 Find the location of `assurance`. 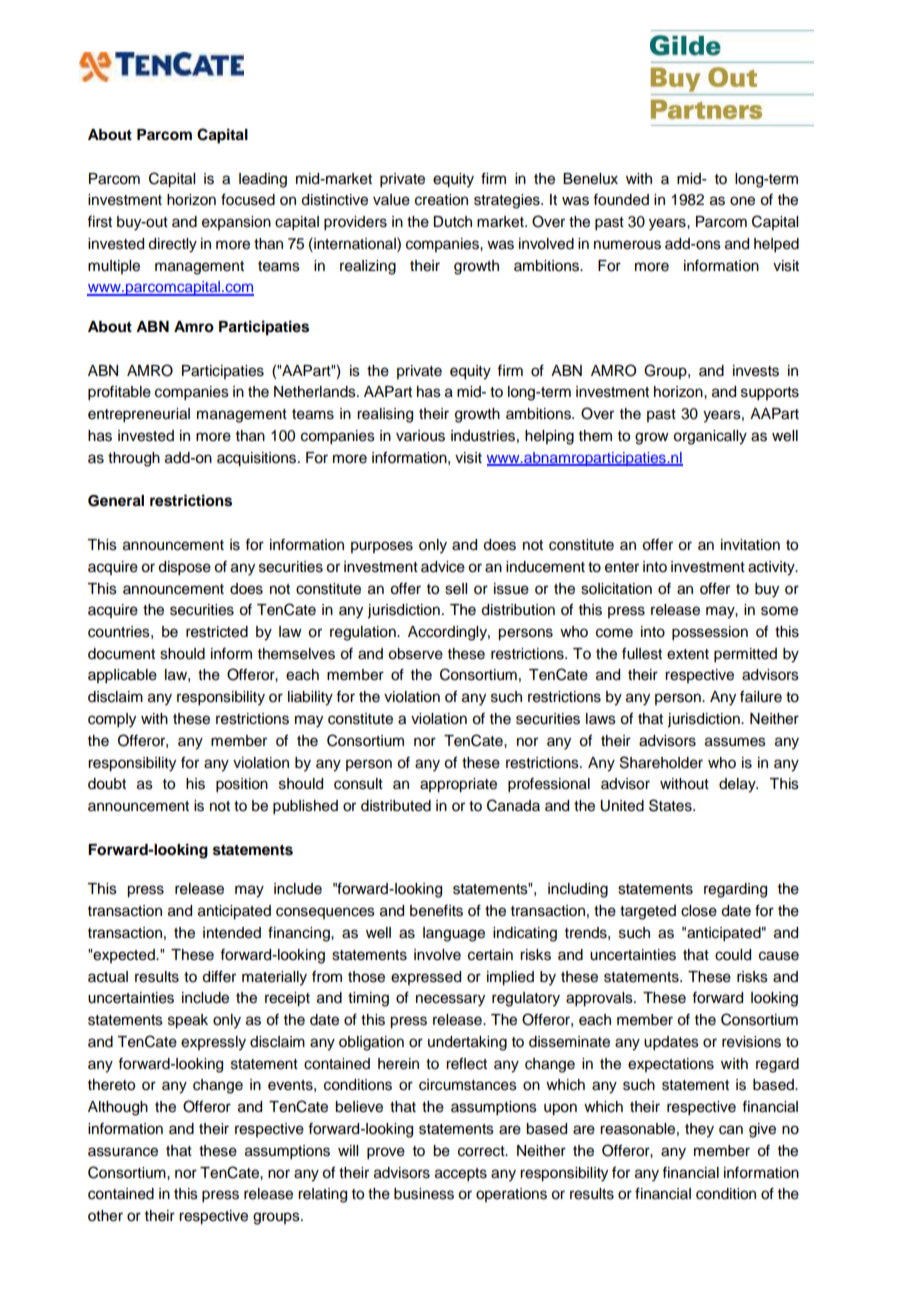

assurance is located at coordinates (123, 1152).
